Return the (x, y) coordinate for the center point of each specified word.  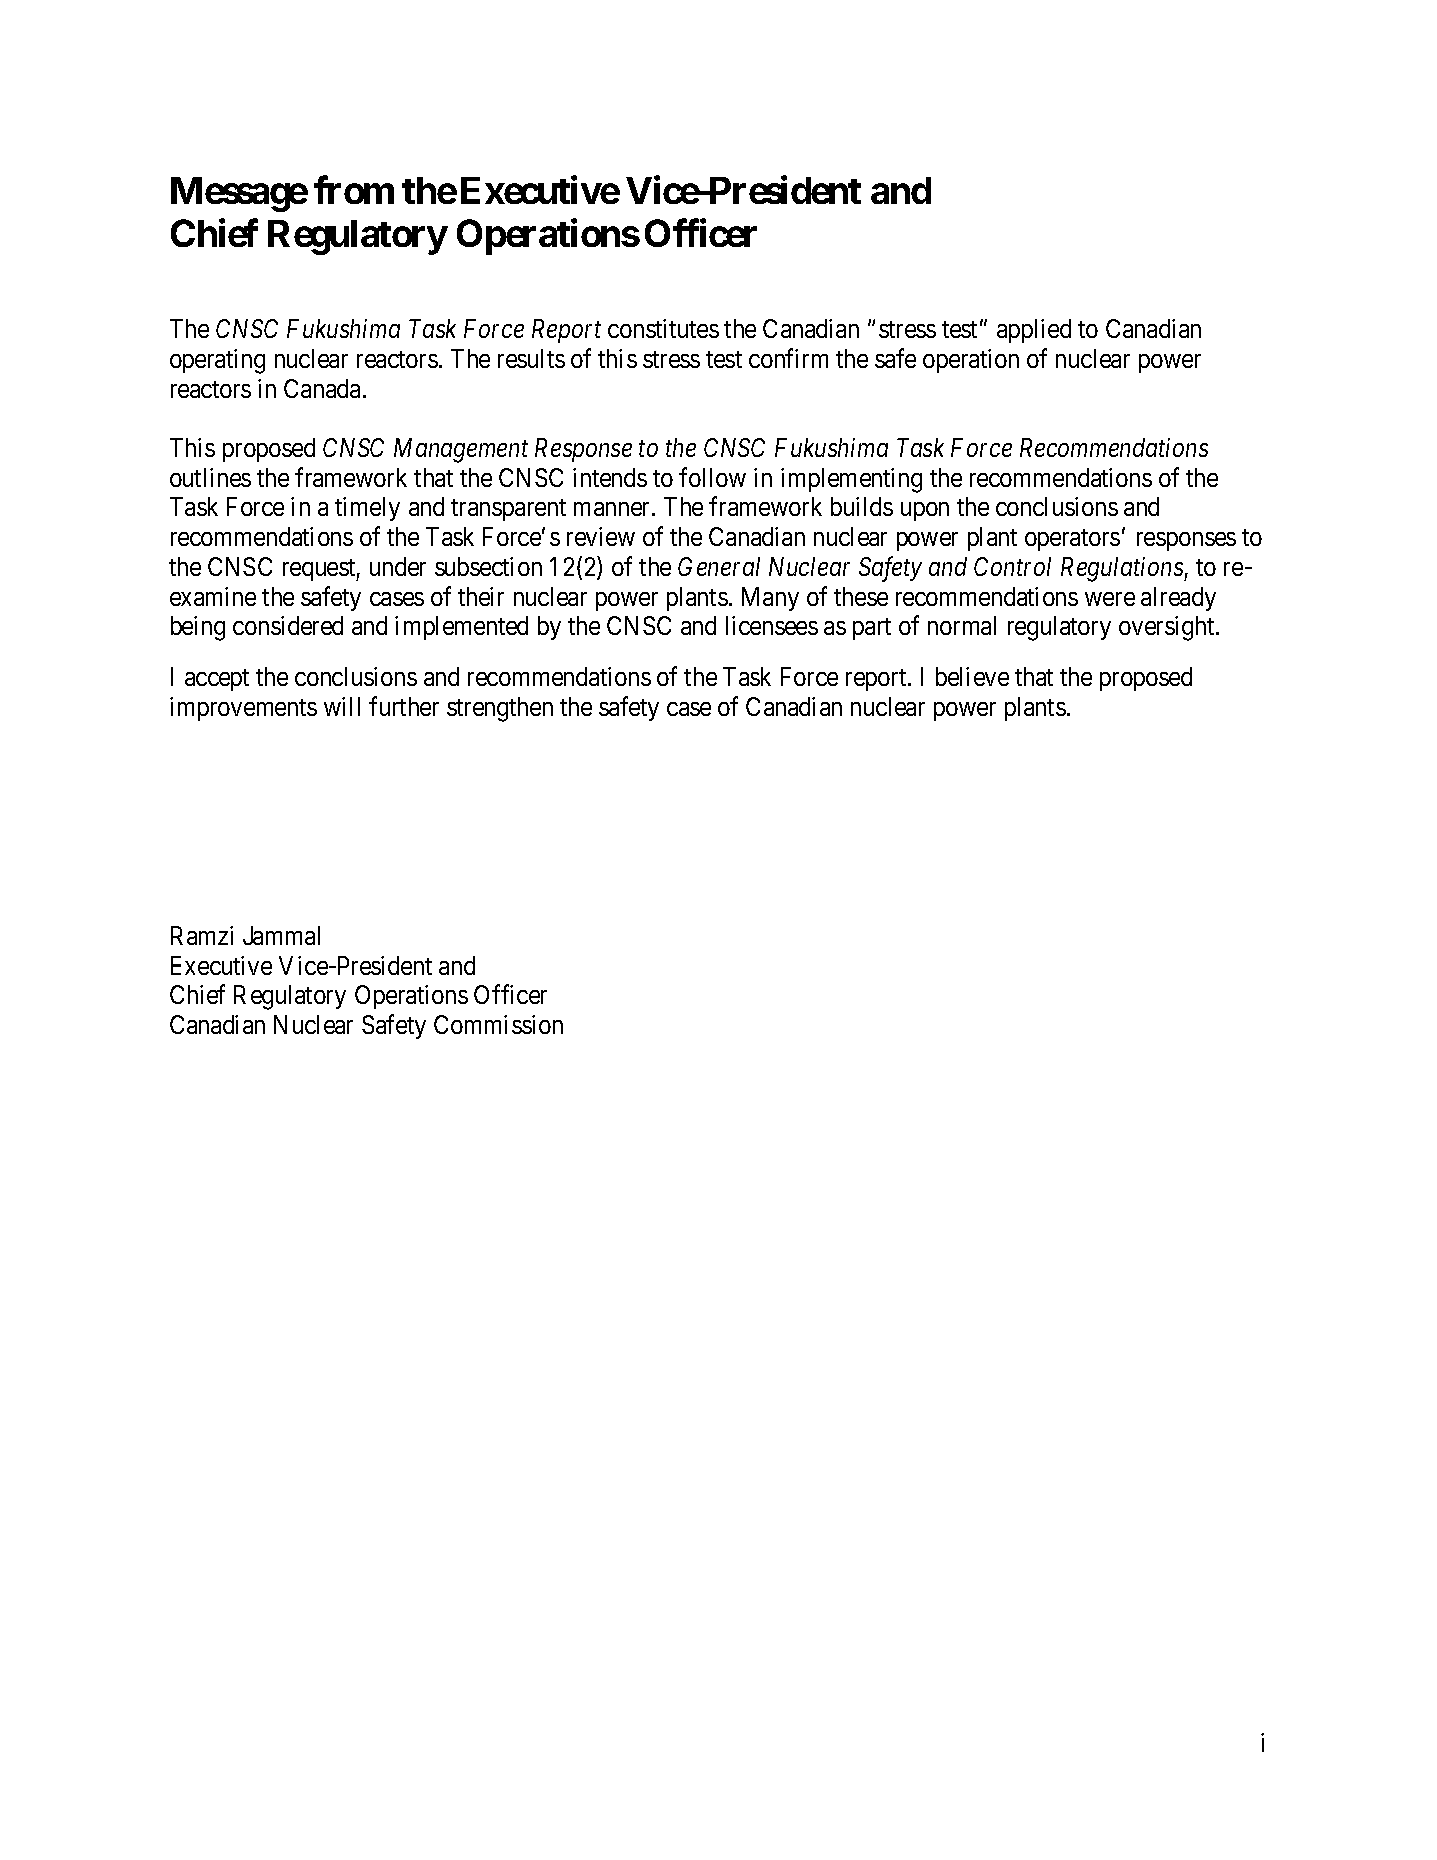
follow (712, 477)
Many (770, 599)
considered (288, 625)
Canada (324, 388)
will (342, 706)
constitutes (663, 328)
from (354, 190)
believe (972, 676)
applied (1034, 331)
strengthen (500, 709)
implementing (851, 480)
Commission (498, 1024)
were (1110, 599)
